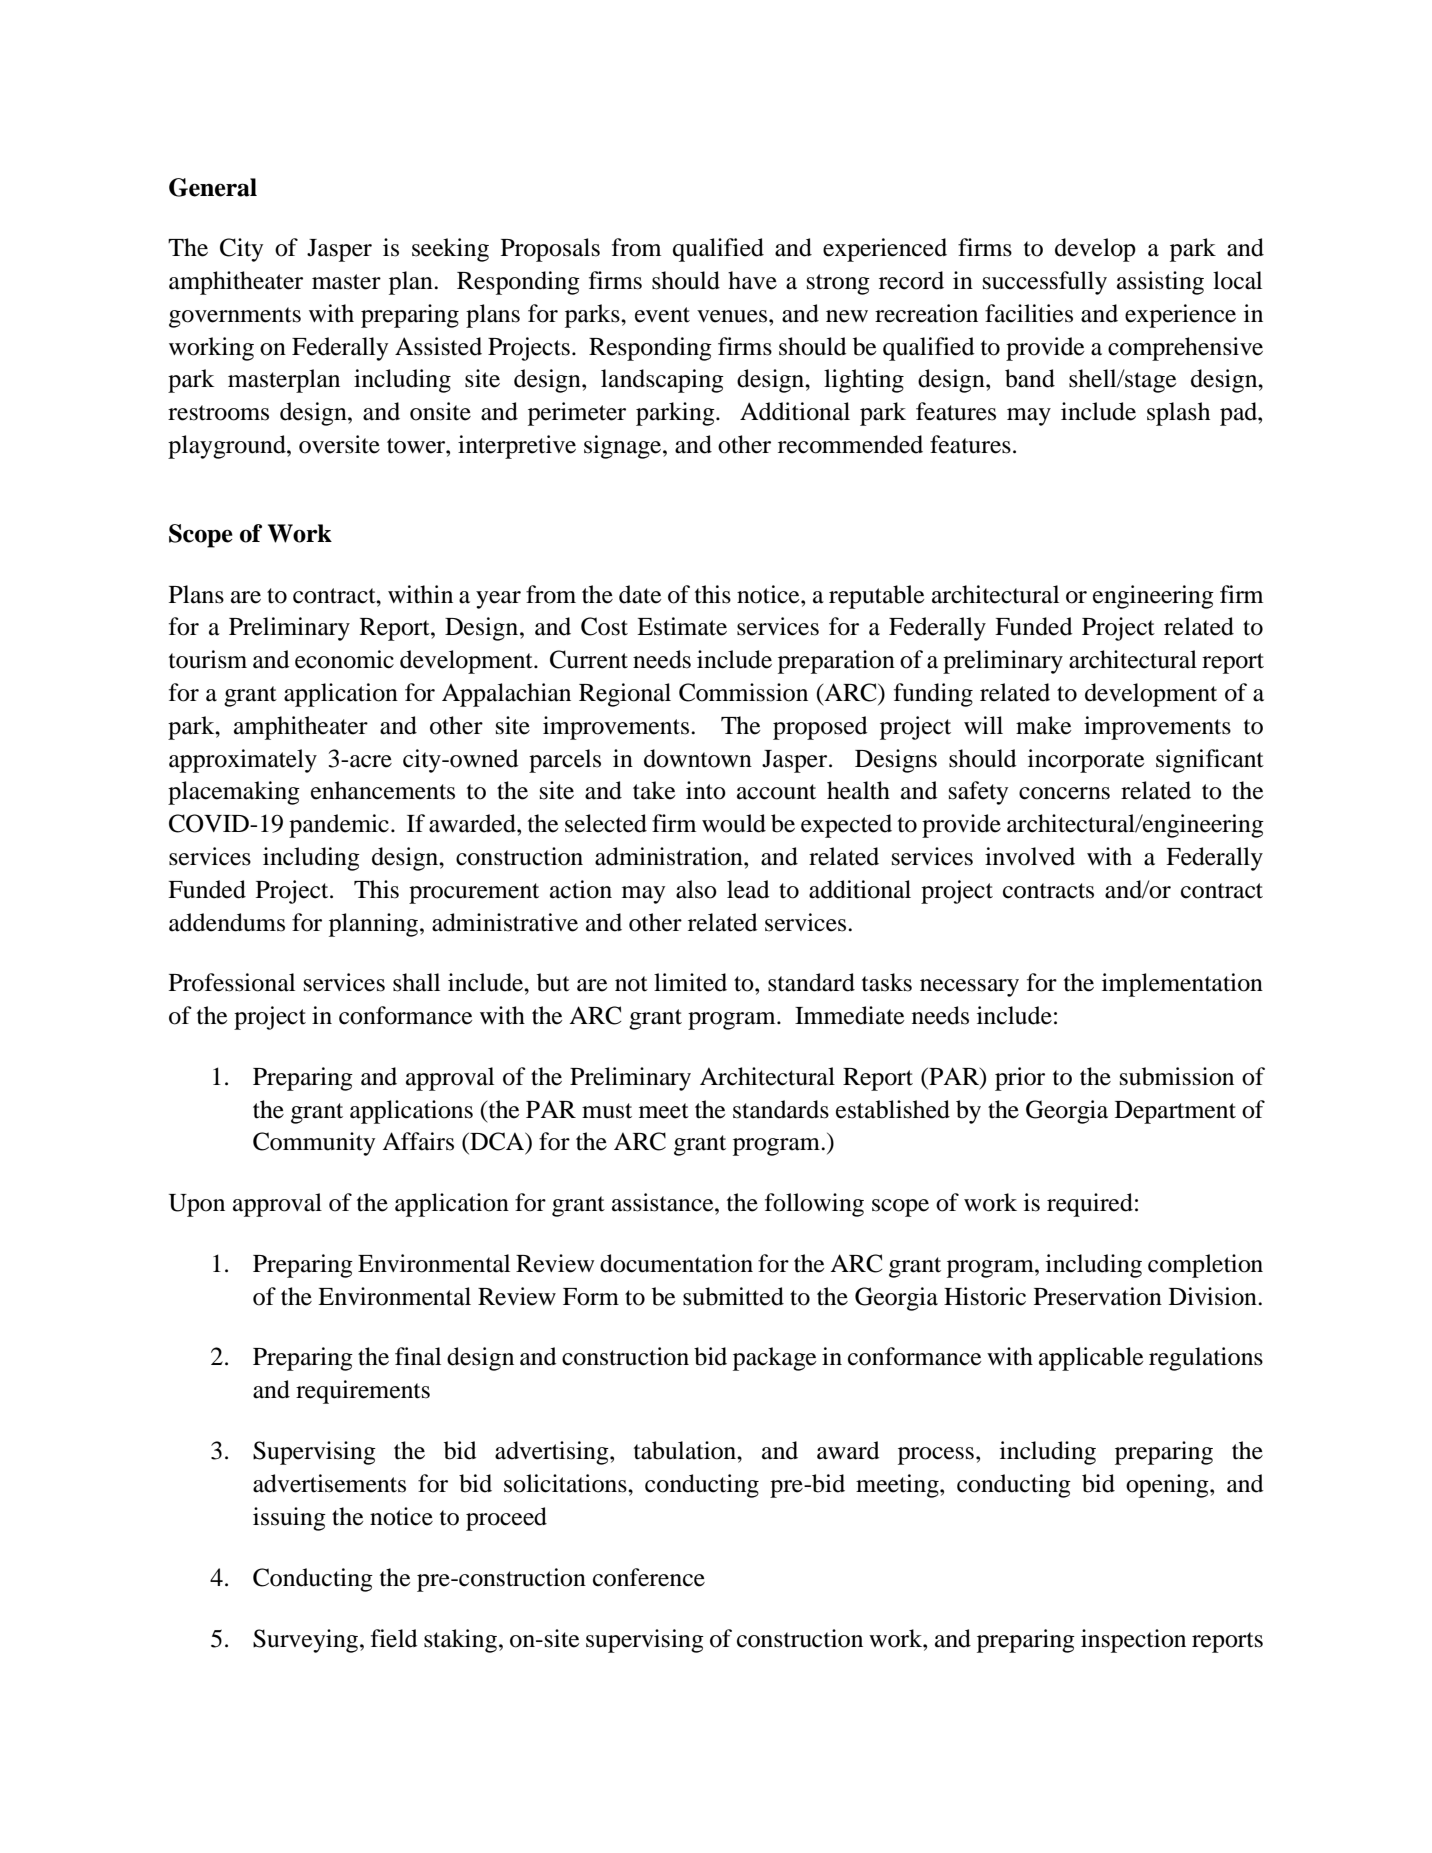 The image size is (1432, 1853). Describe the element at coordinates (1175, 1112) in the screenshot. I see `Department` at that location.
